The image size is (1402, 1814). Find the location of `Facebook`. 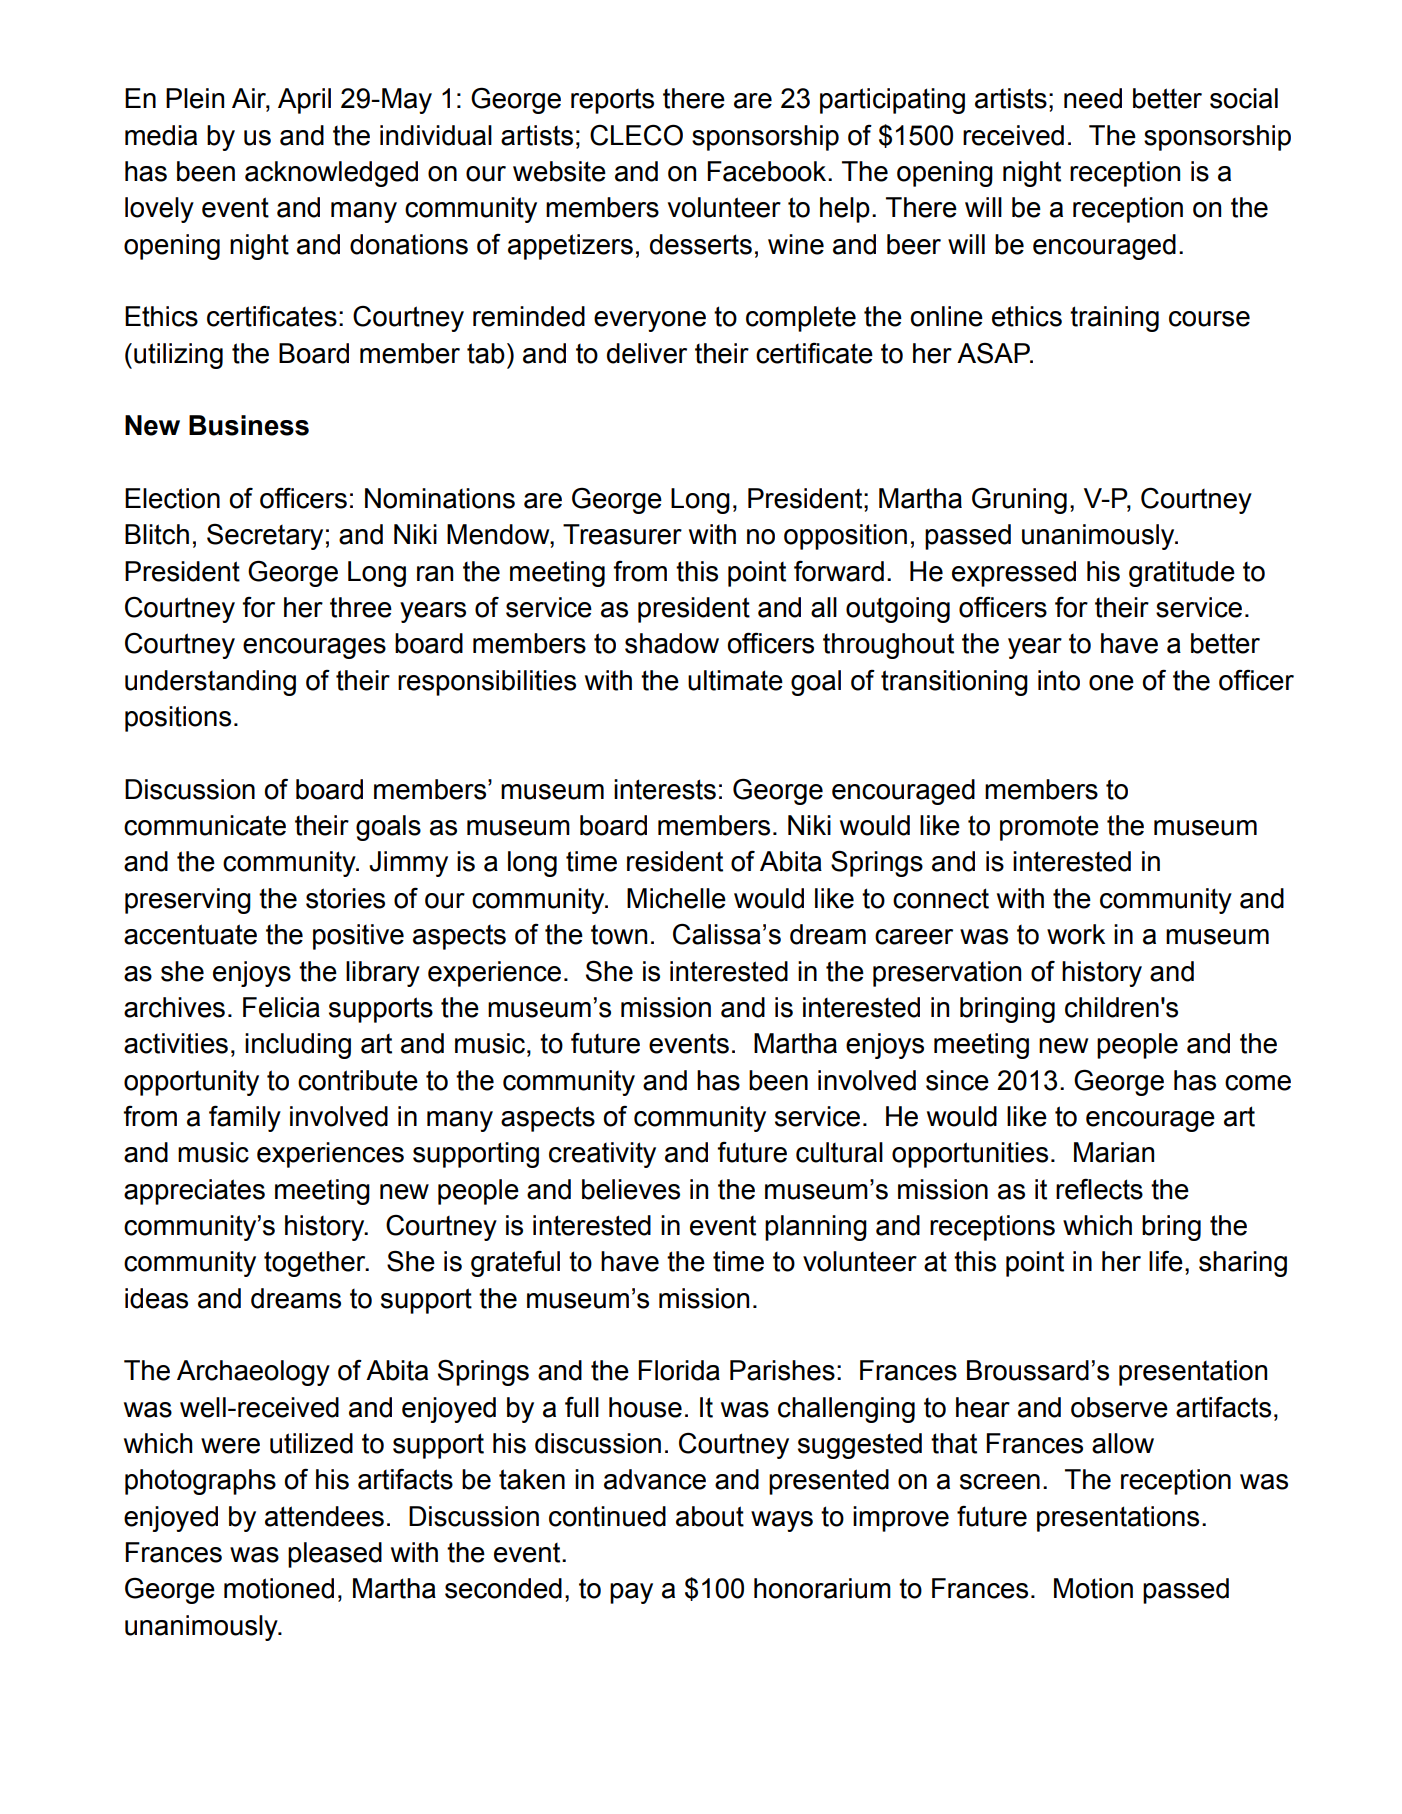

Facebook is located at coordinates (768, 171).
